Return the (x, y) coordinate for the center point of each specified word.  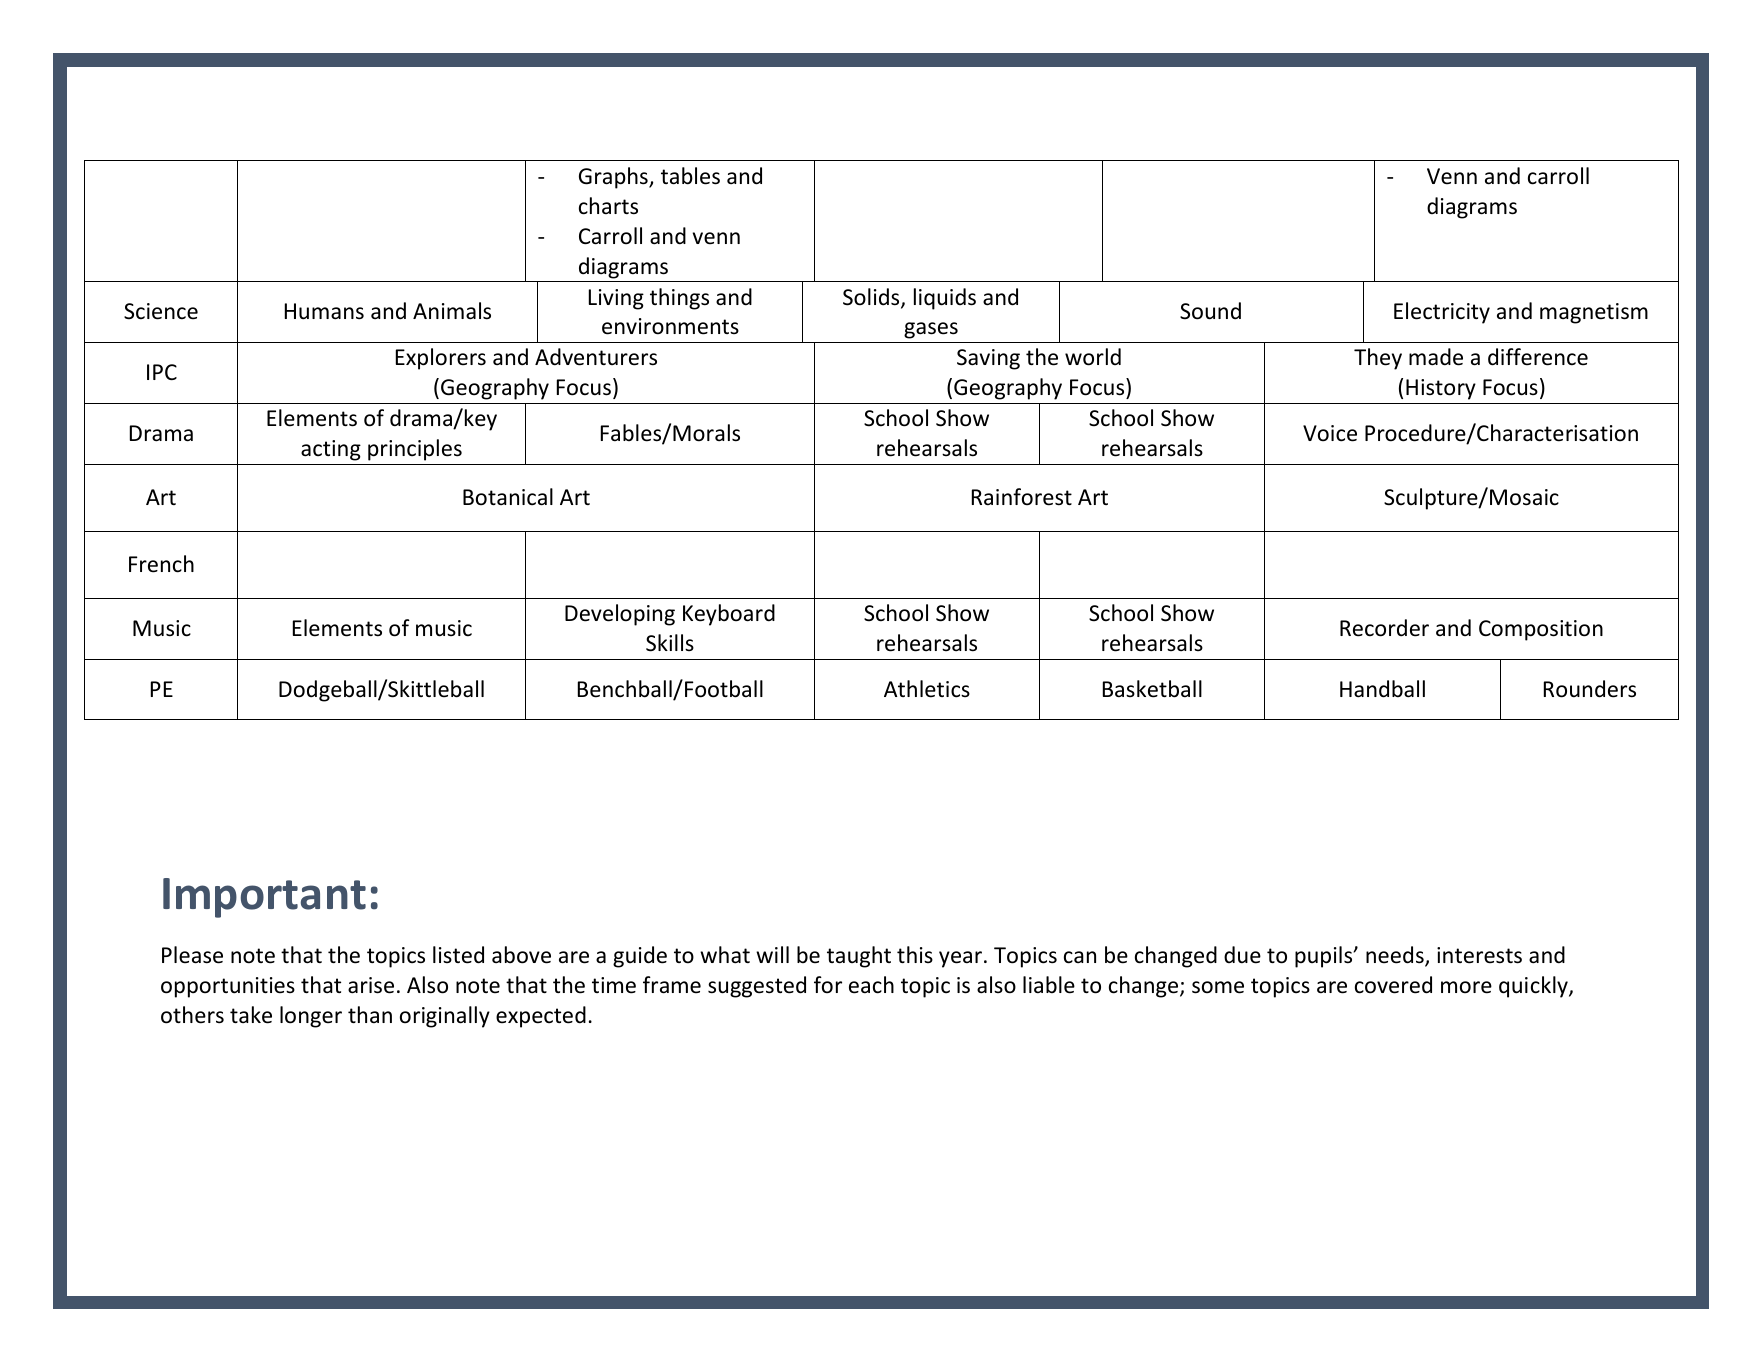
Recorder (1384, 628)
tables (690, 176)
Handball (1382, 689)
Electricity (1442, 313)
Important (264, 898)
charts (608, 206)
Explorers (441, 359)
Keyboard (729, 615)
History (1441, 389)
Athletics (927, 689)
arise (371, 985)
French (161, 564)
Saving (988, 359)
